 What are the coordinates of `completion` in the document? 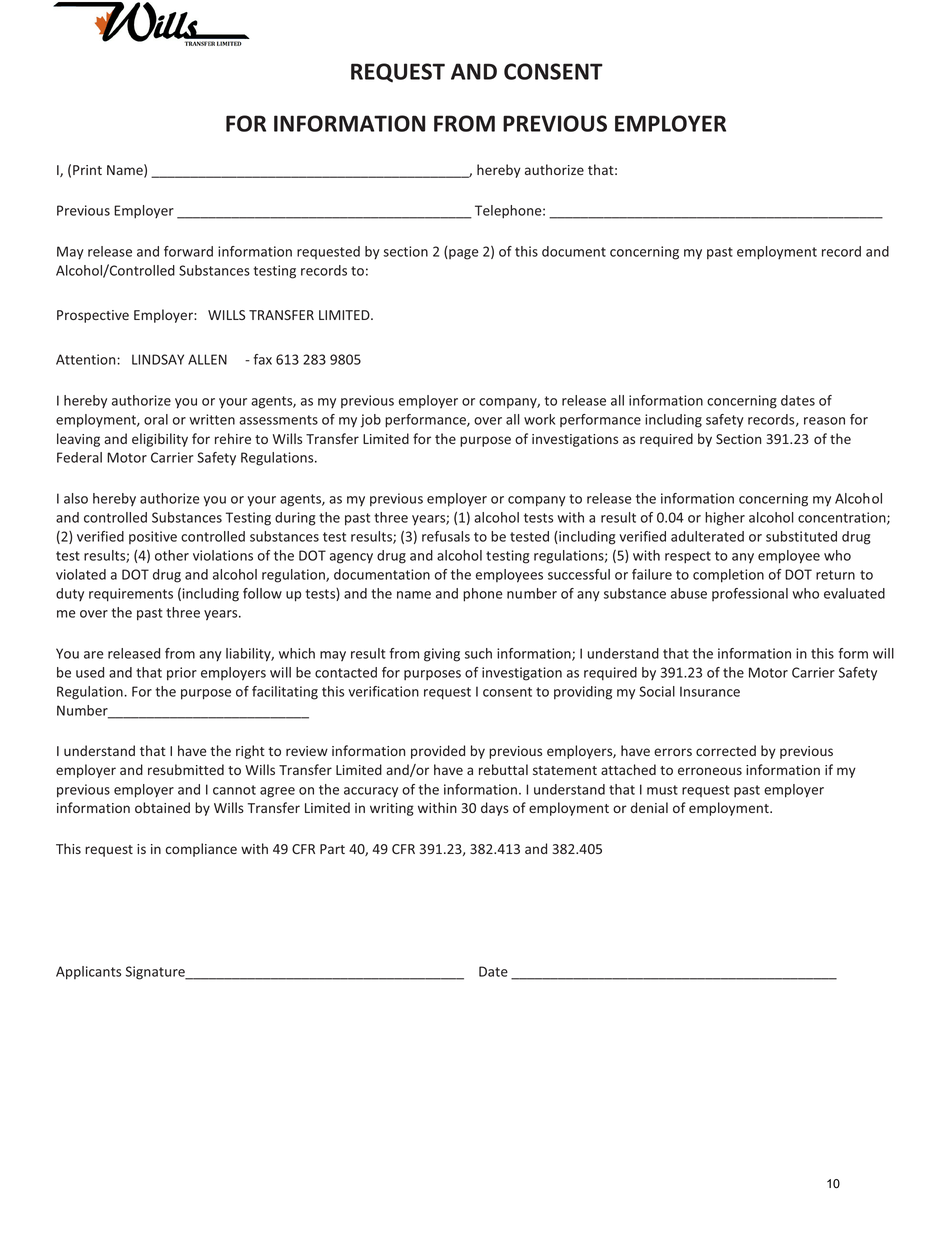 It's located at (728, 576).
